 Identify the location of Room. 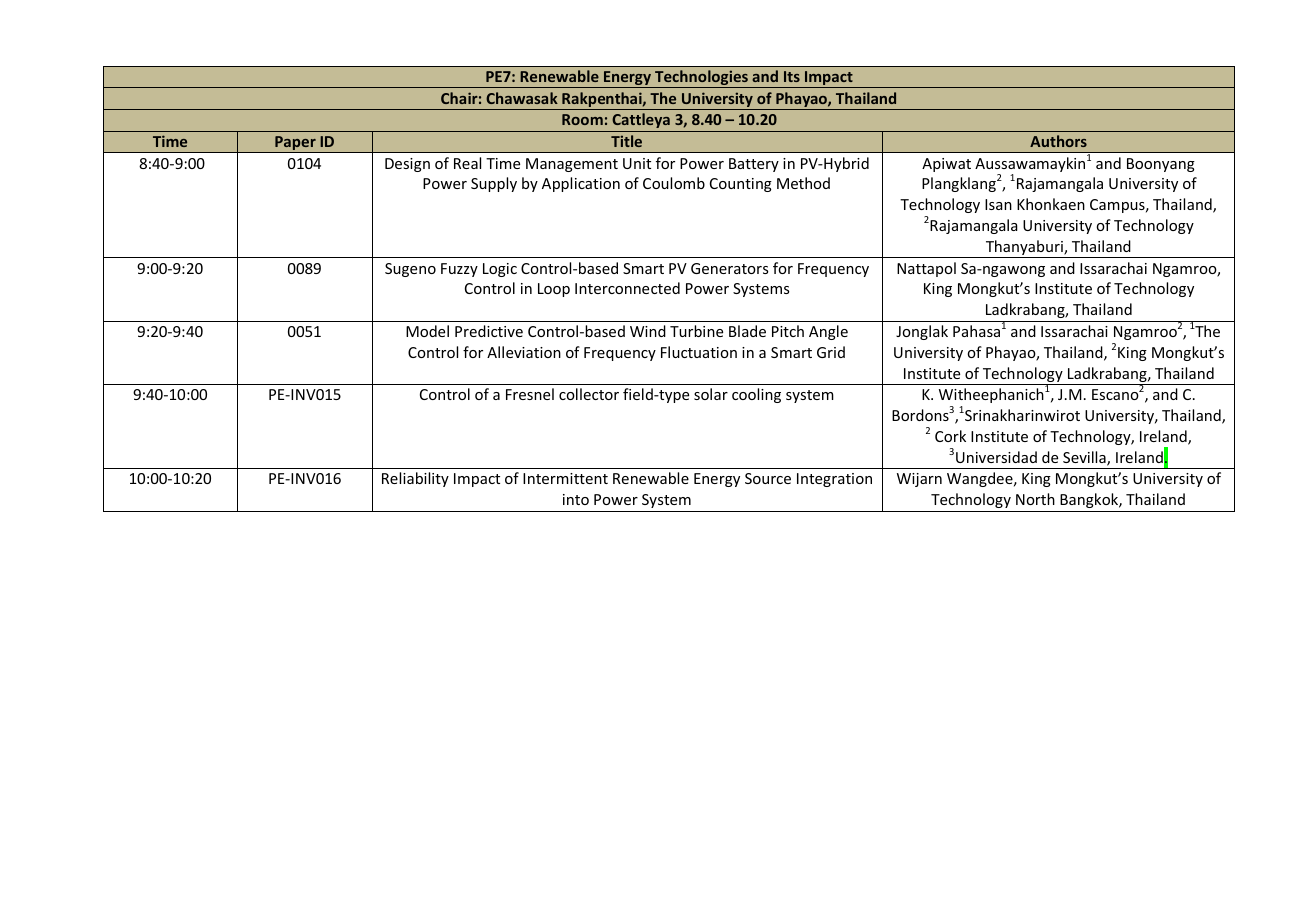
(582, 119).
